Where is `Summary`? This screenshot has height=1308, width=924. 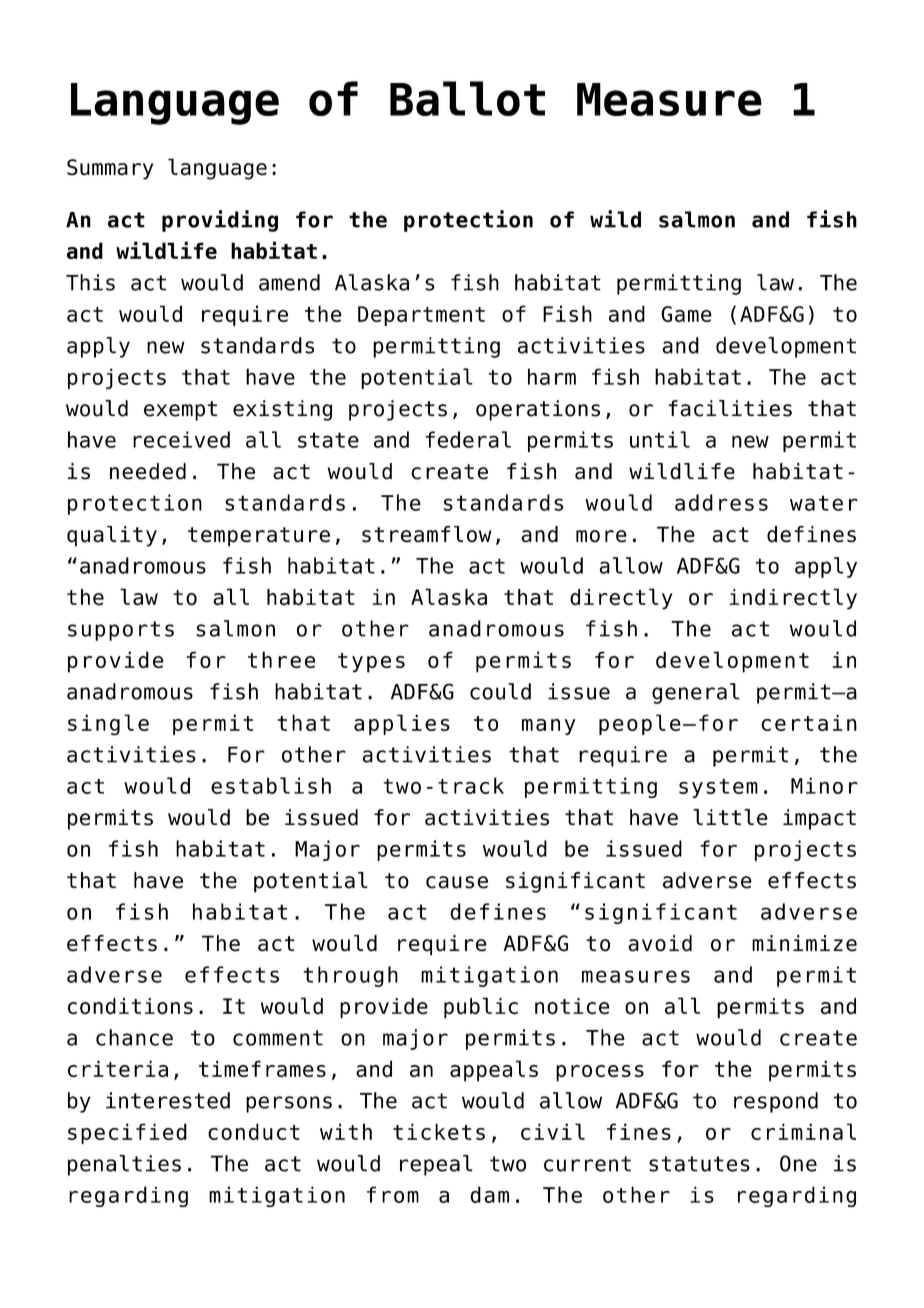 Summary is located at coordinates (110, 169).
